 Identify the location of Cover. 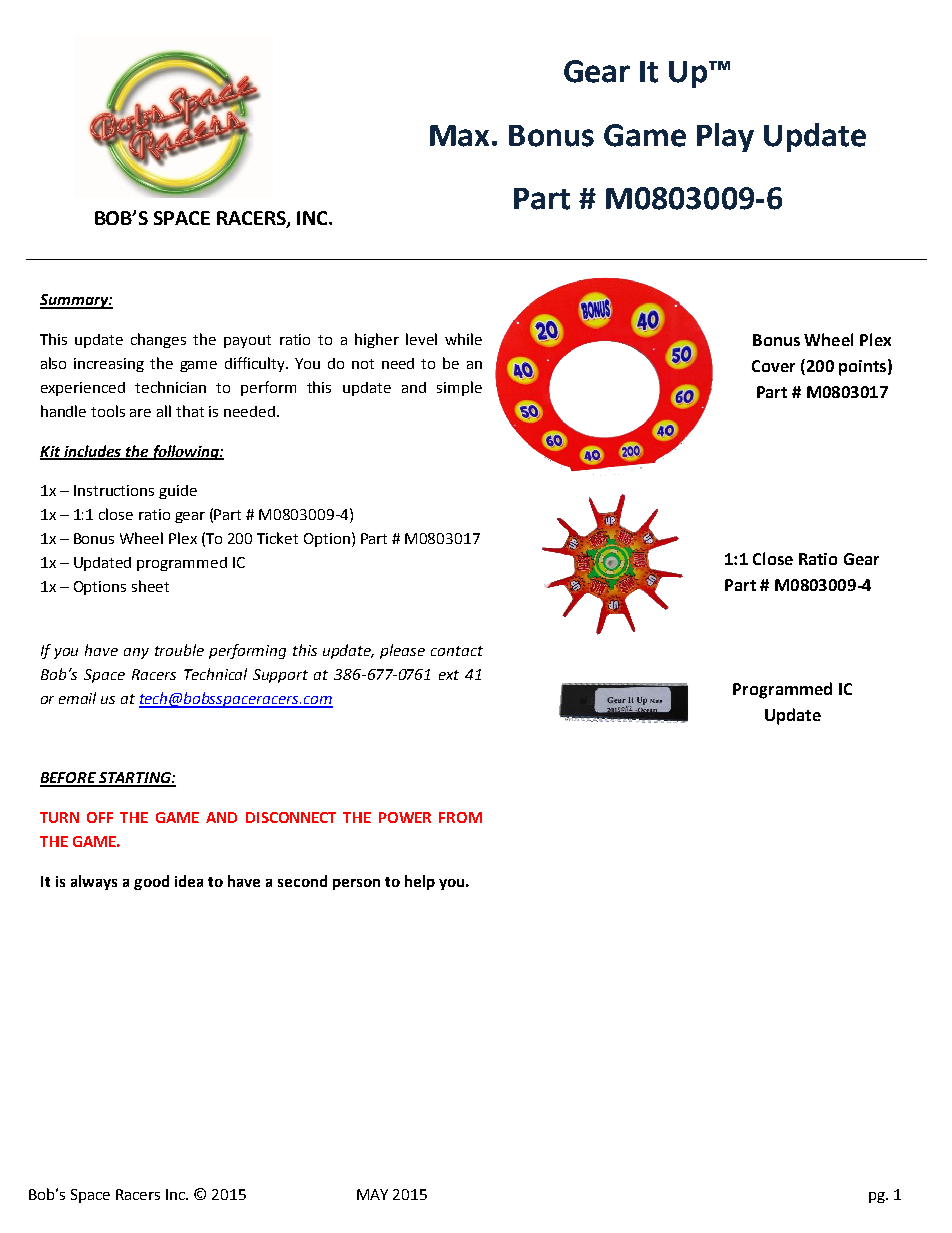
(773, 366).
